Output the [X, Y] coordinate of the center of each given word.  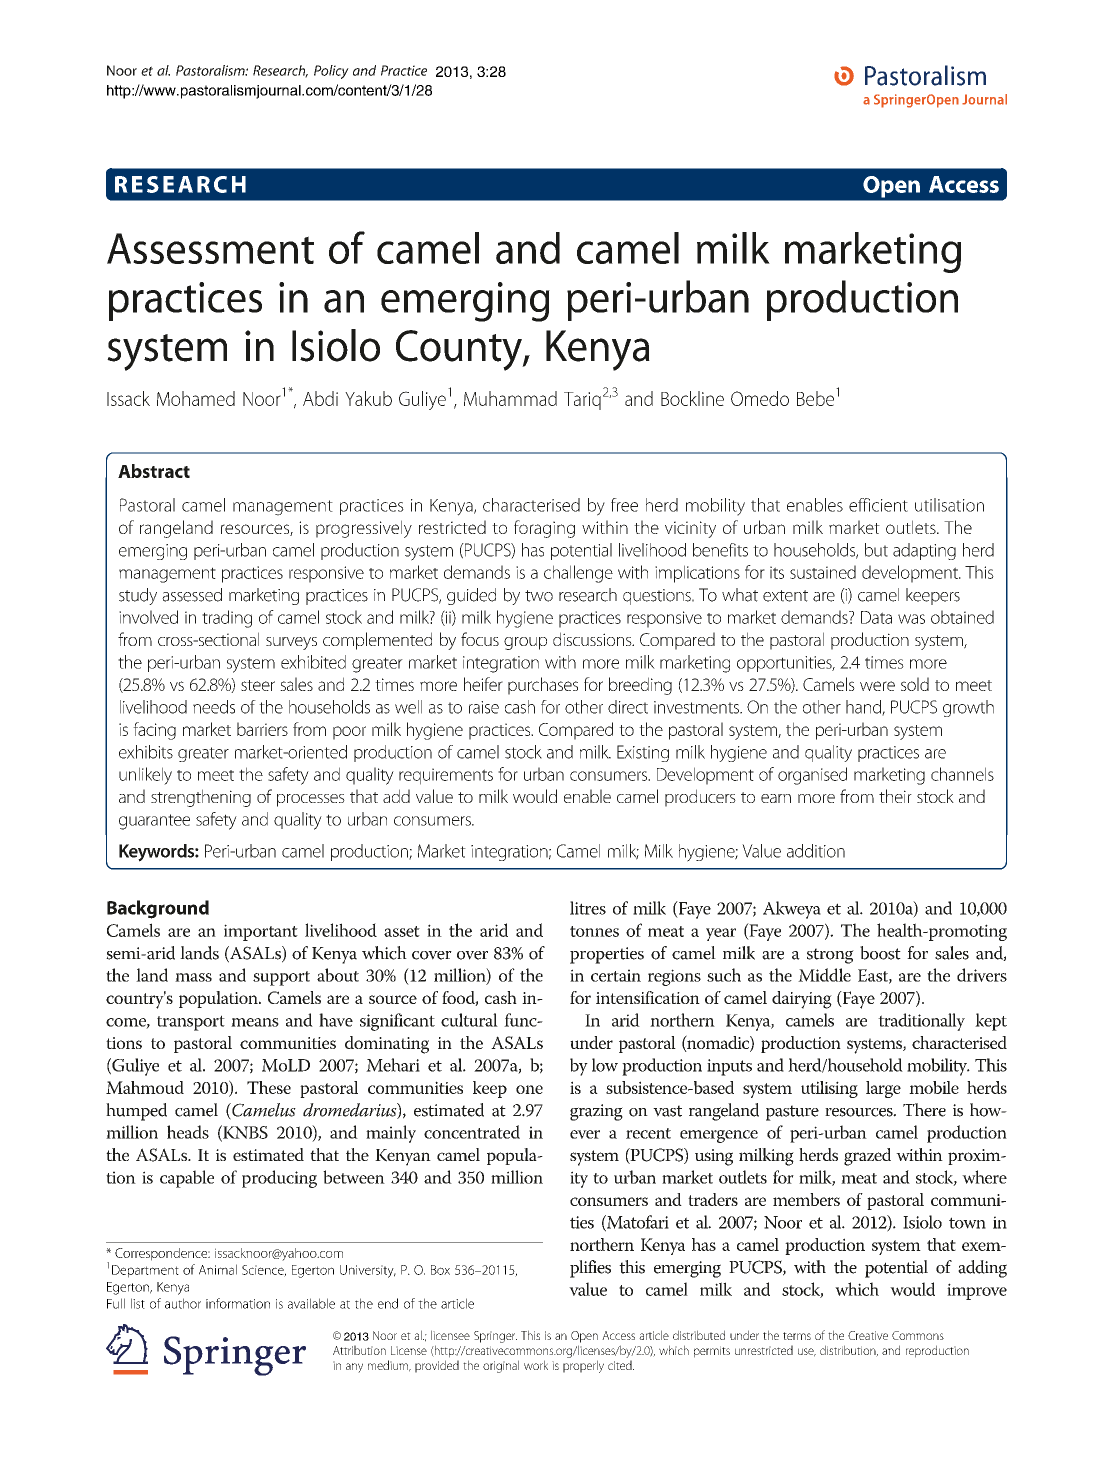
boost [880, 953]
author [183, 1303]
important [261, 932]
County [460, 350]
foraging [544, 529]
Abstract [154, 471]
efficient [878, 505]
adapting [924, 551]
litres [588, 908]
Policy [331, 72]
